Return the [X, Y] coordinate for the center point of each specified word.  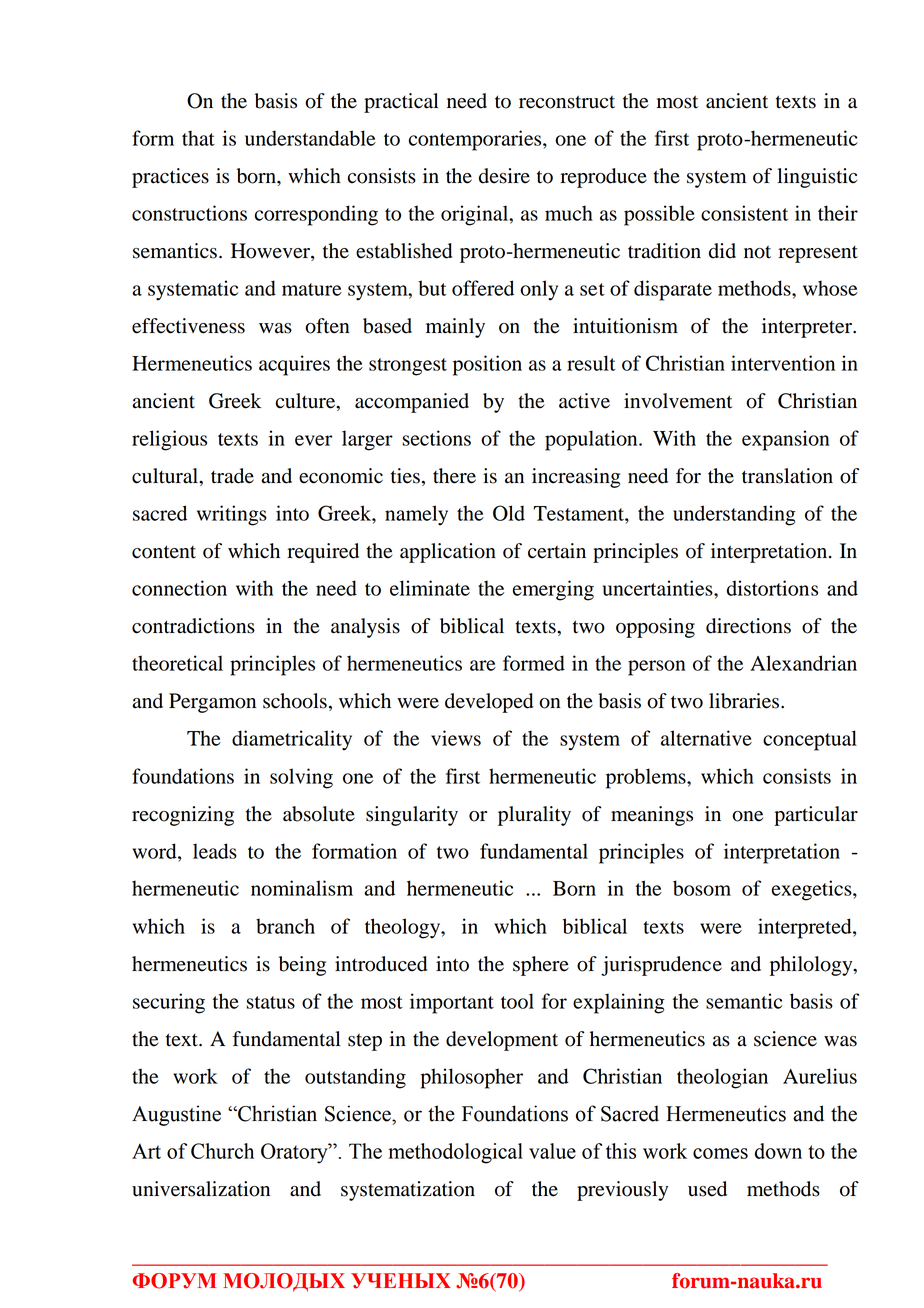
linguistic [817, 178]
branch [285, 926]
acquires [294, 365]
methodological [455, 1153]
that [198, 138]
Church [222, 1151]
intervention [783, 363]
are [483, 665]
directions [748, 626]
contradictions [193, 626]
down [778, 1151]
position [487, 365]
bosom [702, 888]
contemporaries [476, 140]
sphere [541, 966]
